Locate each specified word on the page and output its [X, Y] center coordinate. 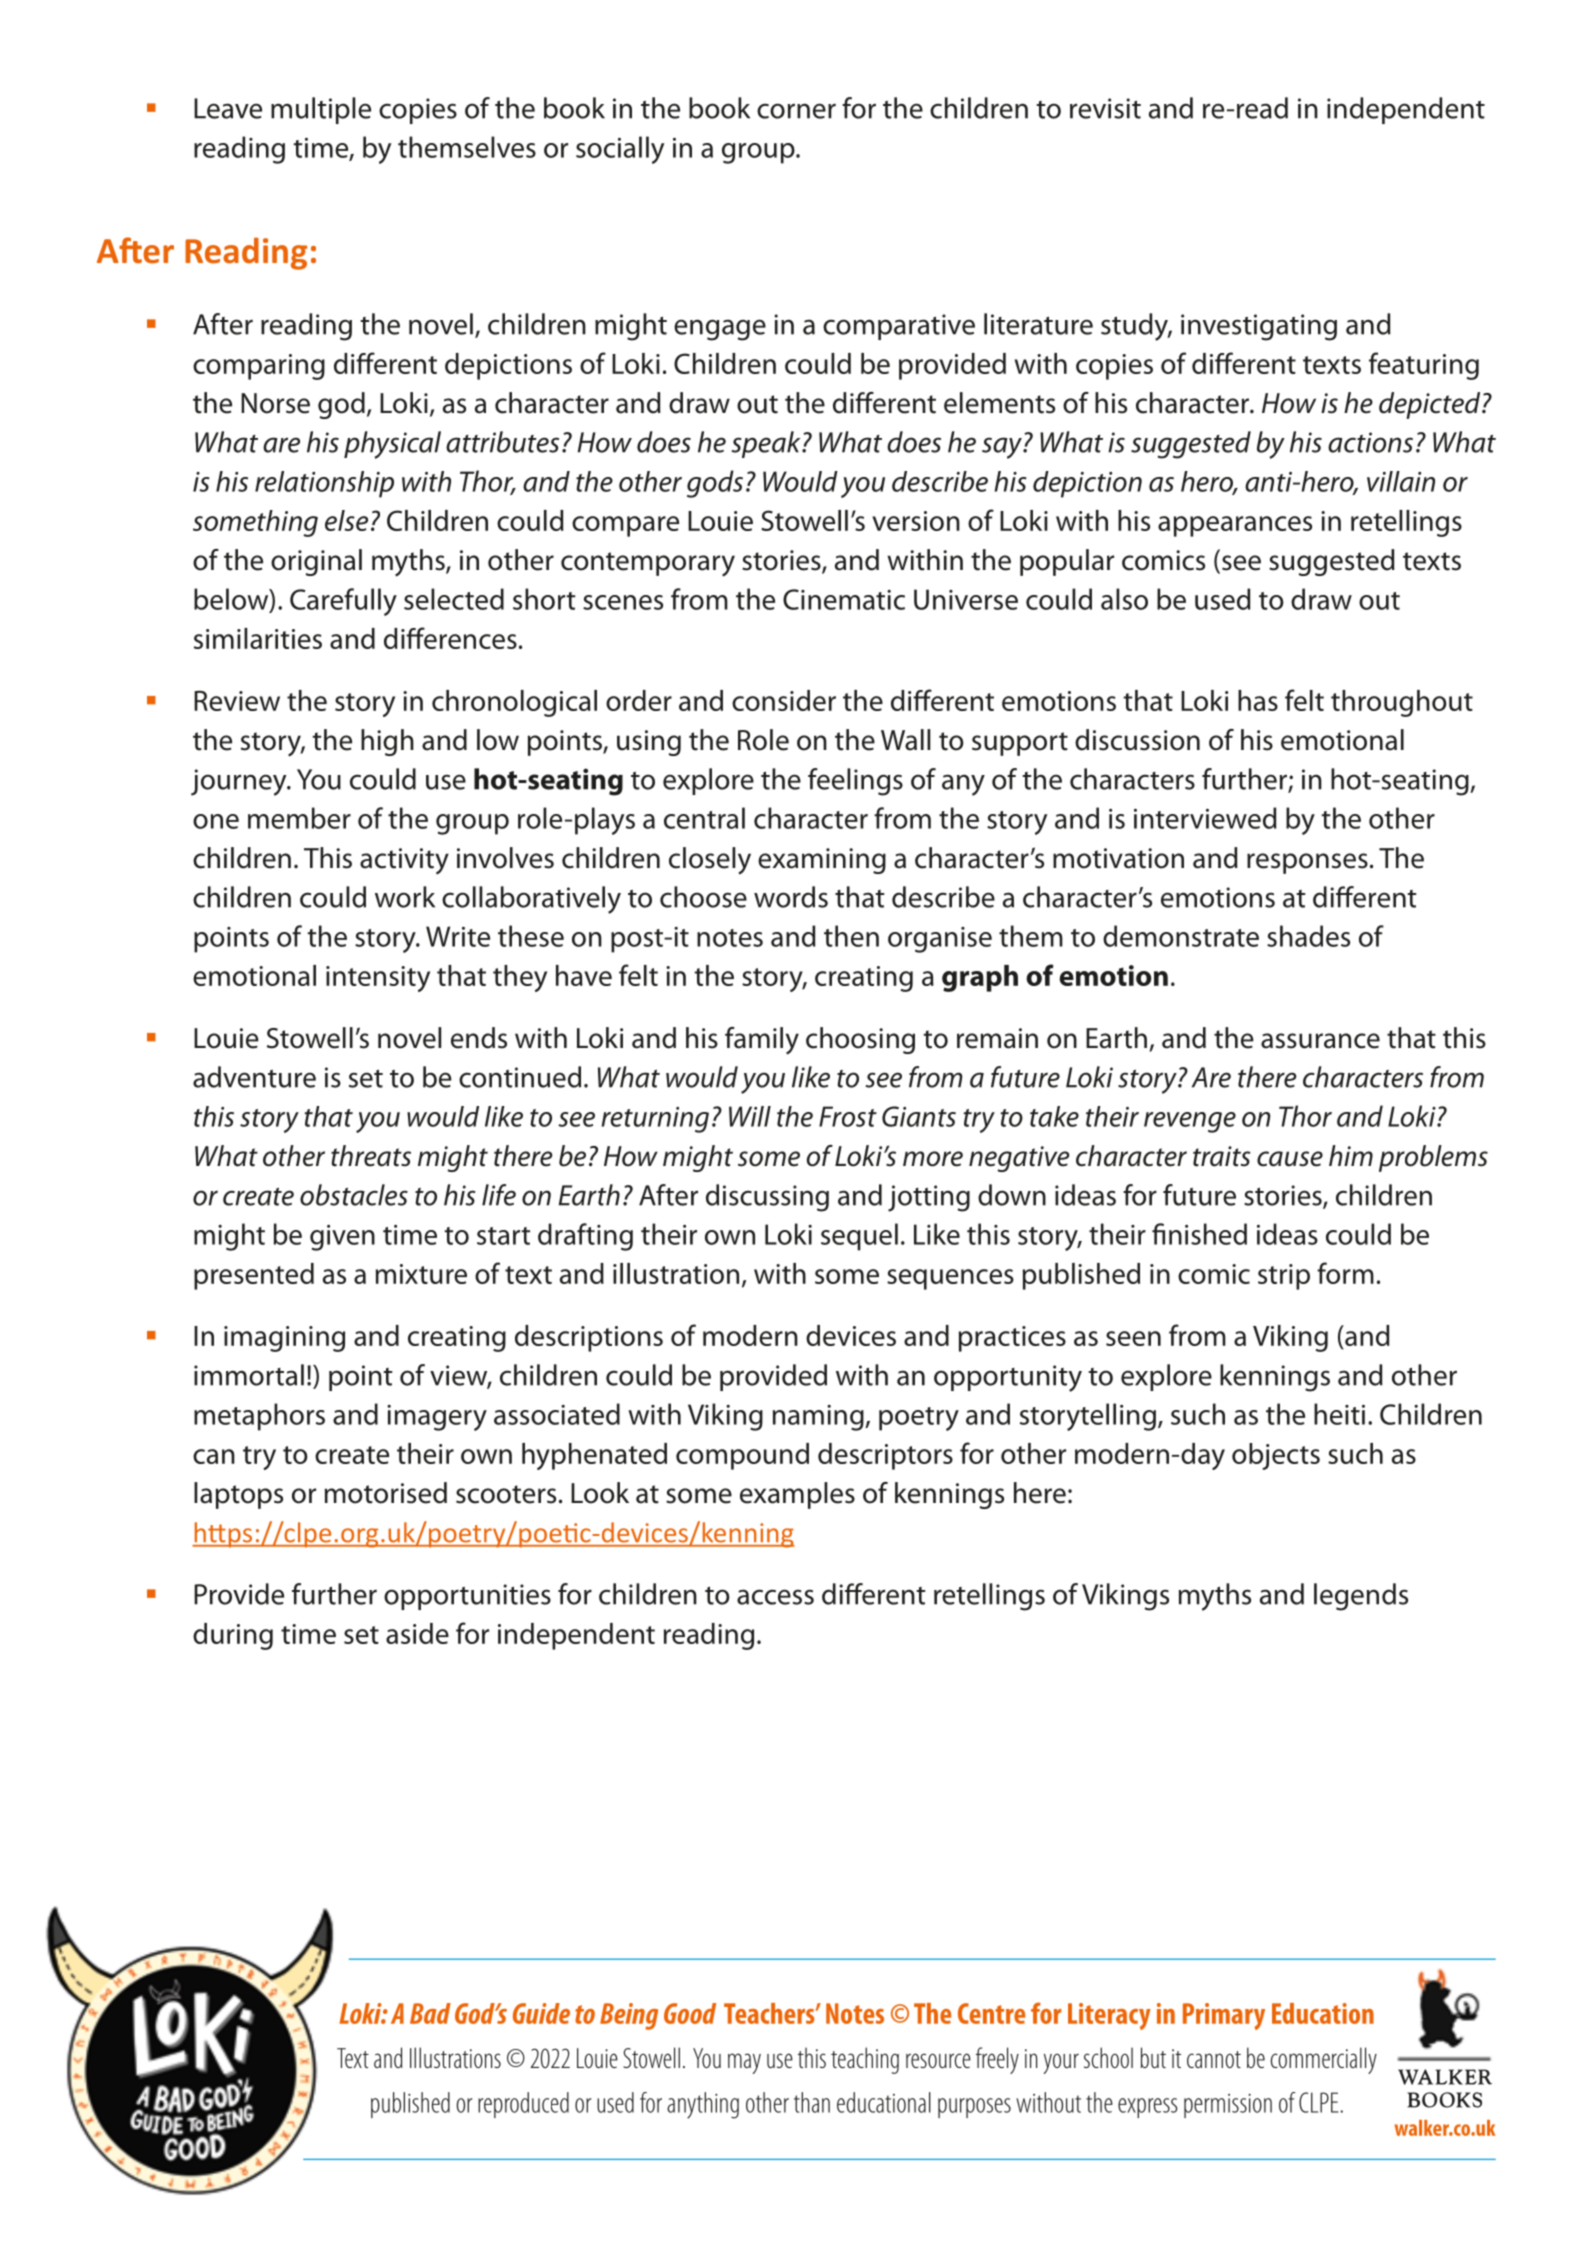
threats [371, 1156]
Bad [430, 2013]
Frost [848, 1116]
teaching [865, 2060]
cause [1290, 1159]
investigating [1259, 327]
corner [796, 111]
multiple [321, 110]
